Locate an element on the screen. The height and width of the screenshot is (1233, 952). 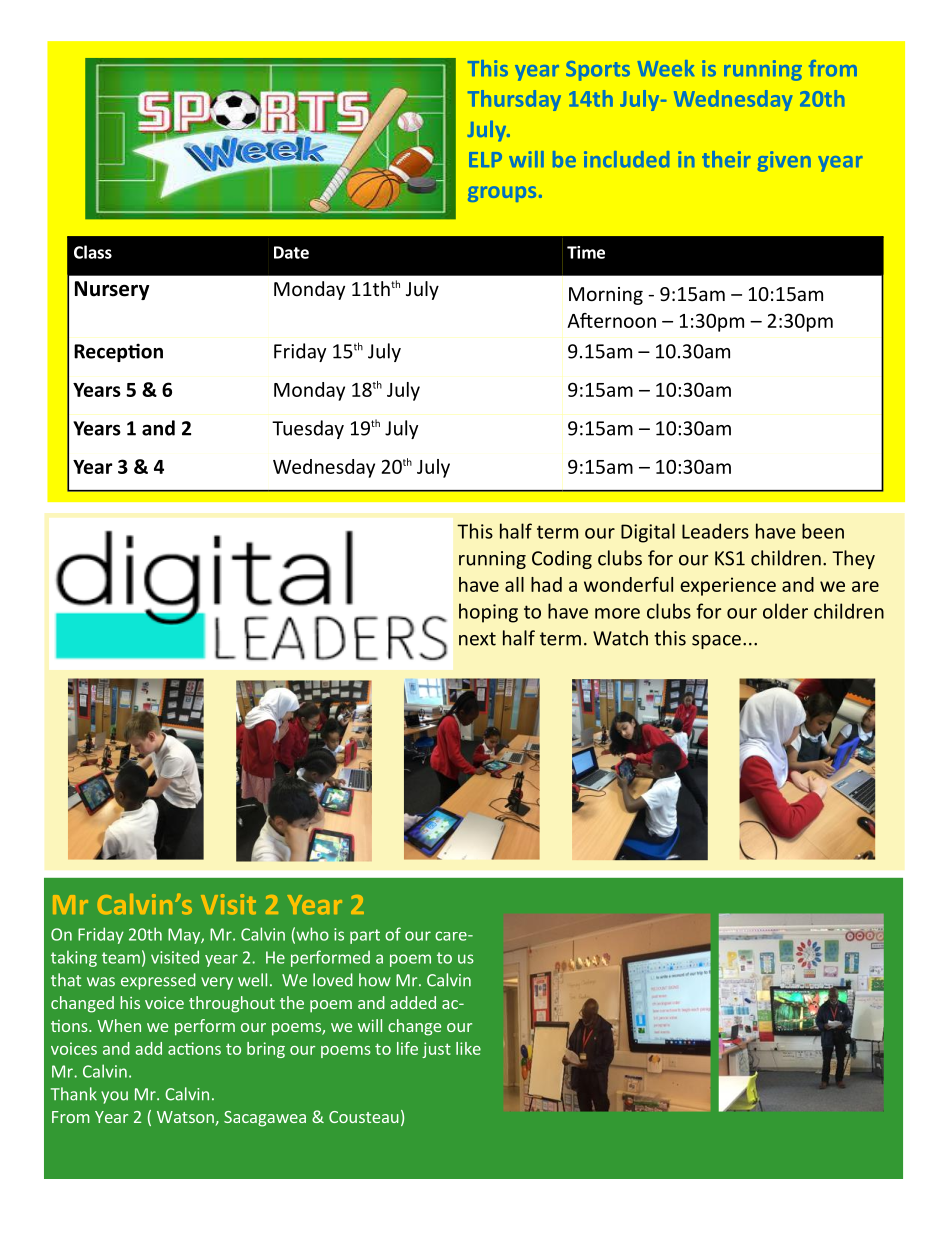
Class is located at coordinates (93, 252).
